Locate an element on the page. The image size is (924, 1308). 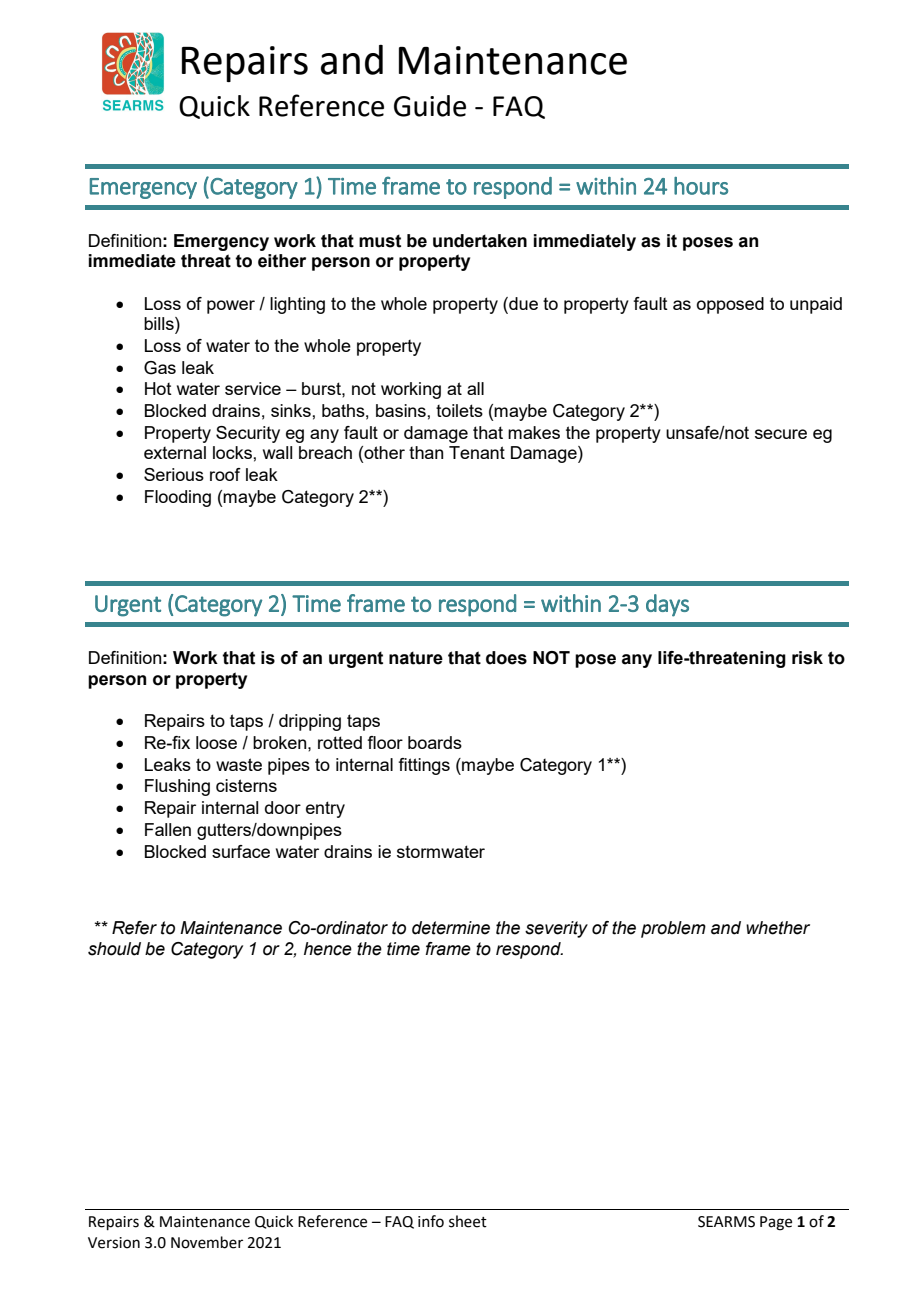
determine is located at coordinates (451, 928).
